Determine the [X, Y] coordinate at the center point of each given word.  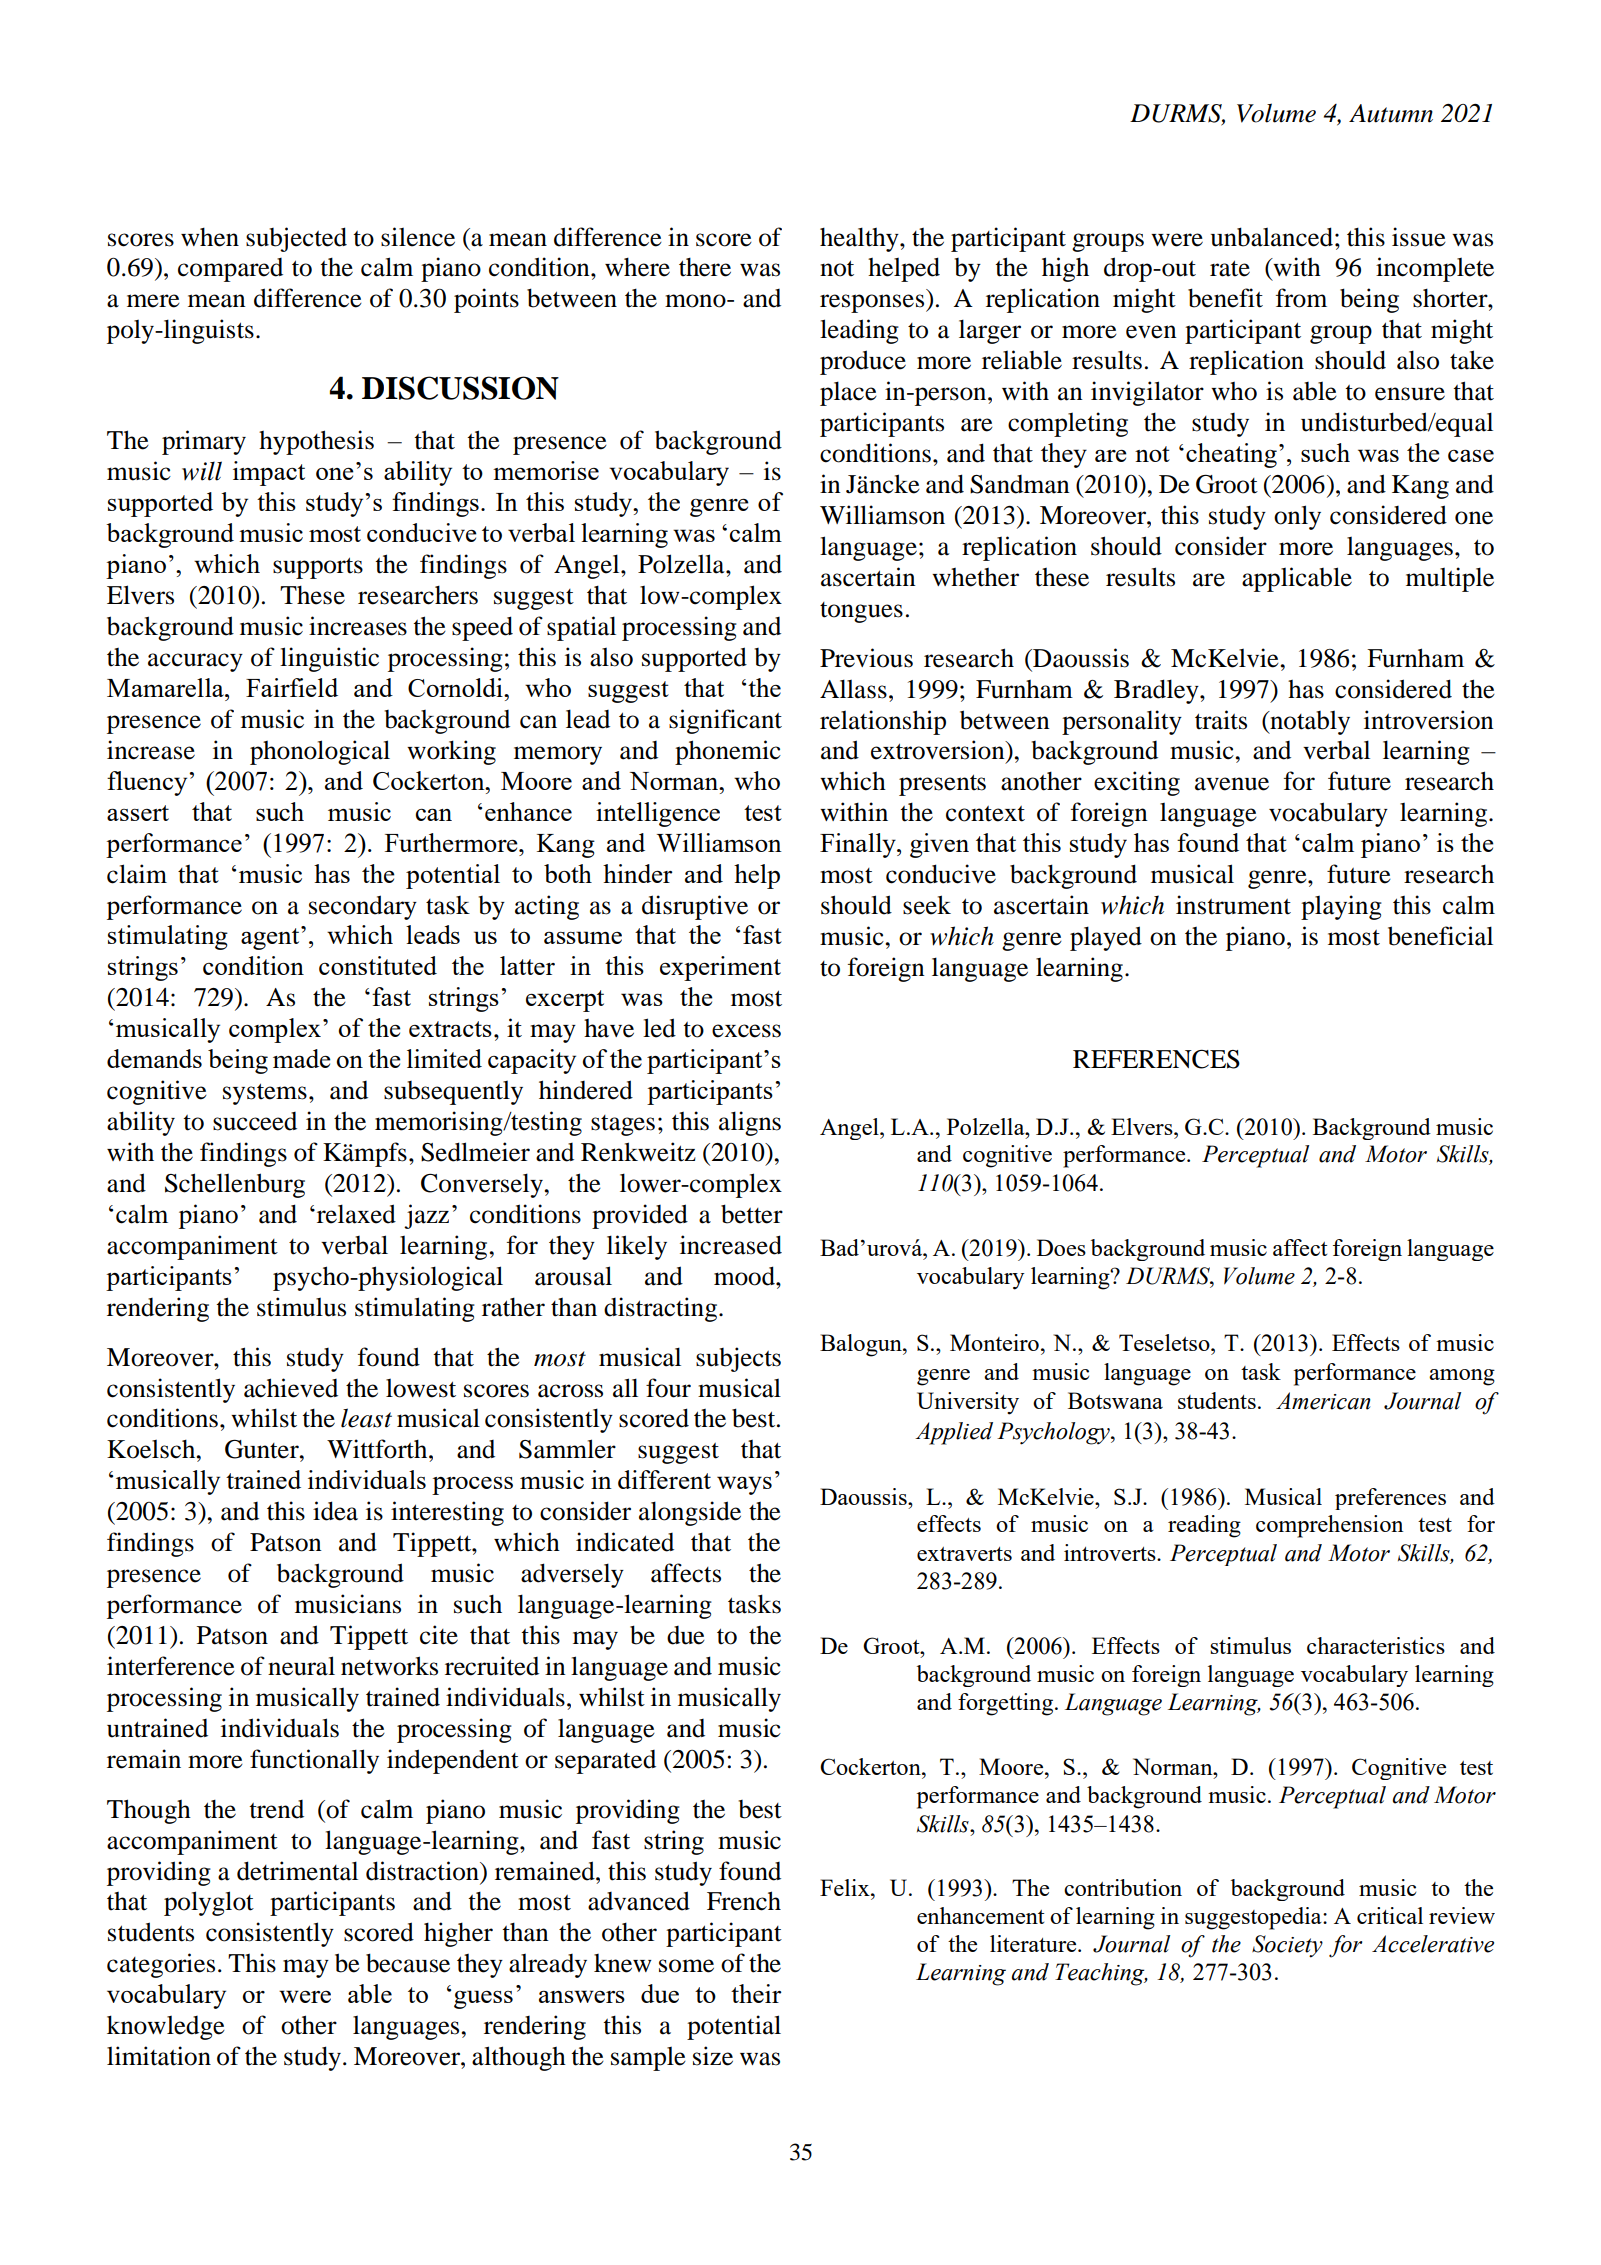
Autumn [1391, 113]
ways [744, 1485]
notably [1309, 723]
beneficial [1440, 936]
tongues [861, 612]
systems [265, 1094]
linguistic [329, 659]
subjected [296, 239]
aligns [750, 1123]
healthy [860, 239]
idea [335, 1511]
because [408, 1963]
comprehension [1329, 1526]
